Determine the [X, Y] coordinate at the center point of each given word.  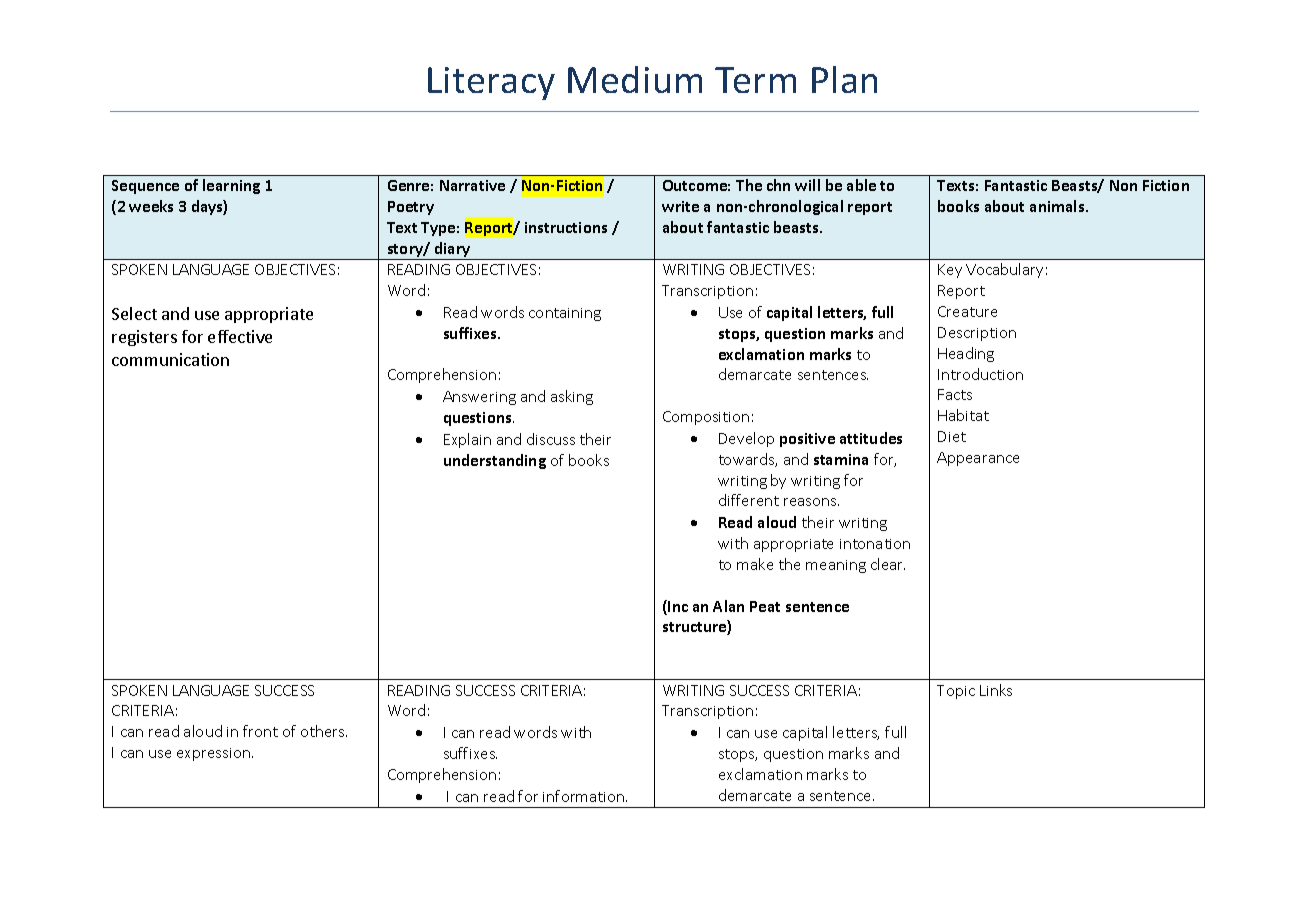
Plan [844, 79]
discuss [551, 439]
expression [213, 754]
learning [231, 186]
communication [170, 359]
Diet [952, 436]
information [585, 796]
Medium [635, 79]
